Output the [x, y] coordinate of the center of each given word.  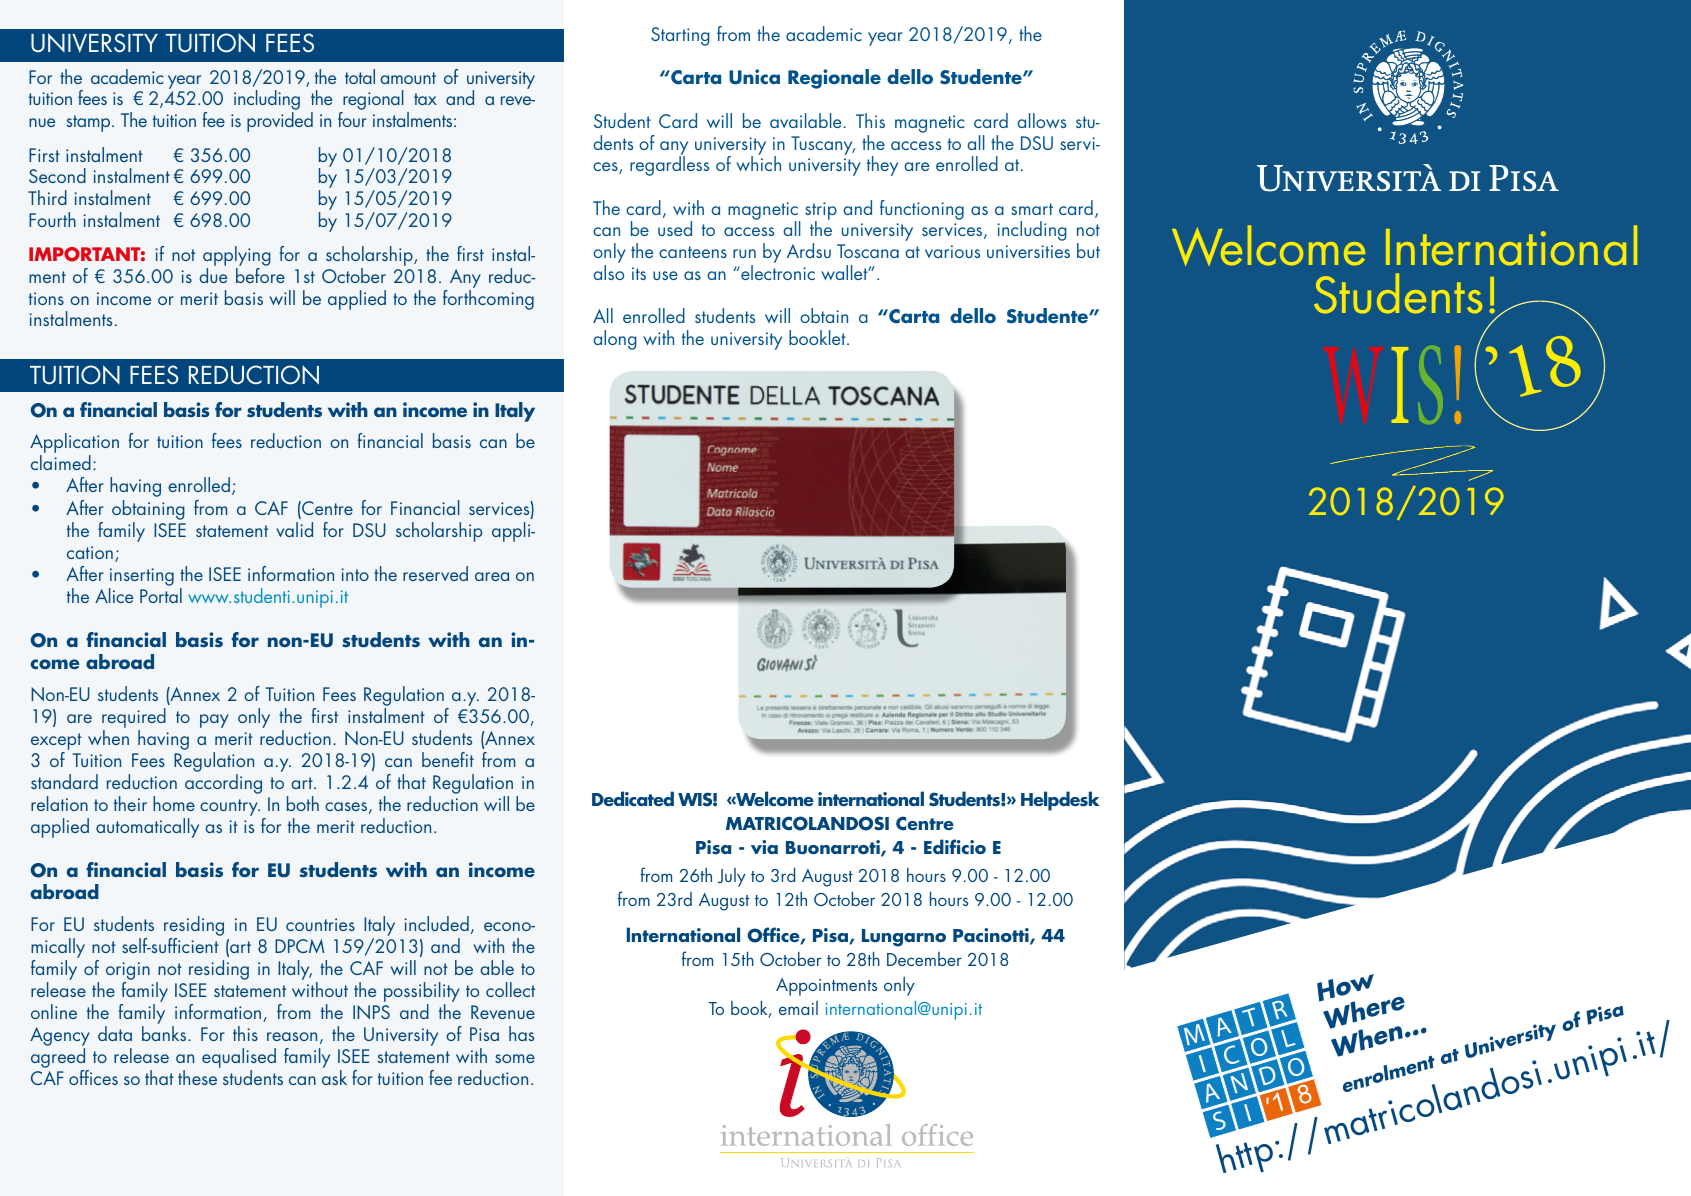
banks [165, 1033]
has [521, 1033]
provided [280, 122]
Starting [680, 36]
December [924, 959]
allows [1041, 120]
